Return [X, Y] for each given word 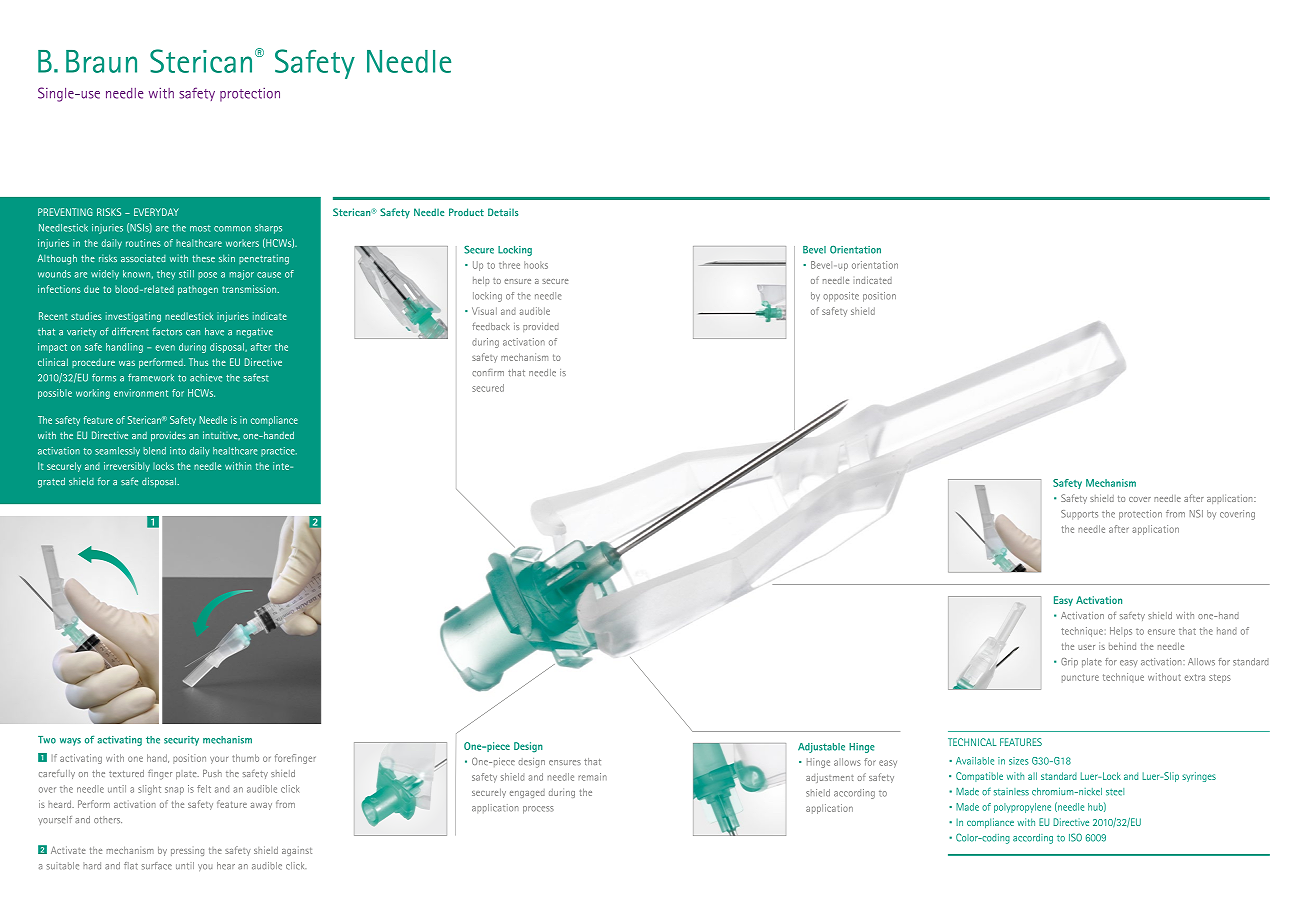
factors [167, 331]
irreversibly [127, 467]
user [1086, 647]
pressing [187, 852]
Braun [101, 61]
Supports [1079, 515]
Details [503, 212]
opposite [841, 297]
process [538, 810]
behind [1122, 646]
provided [541, 327]
